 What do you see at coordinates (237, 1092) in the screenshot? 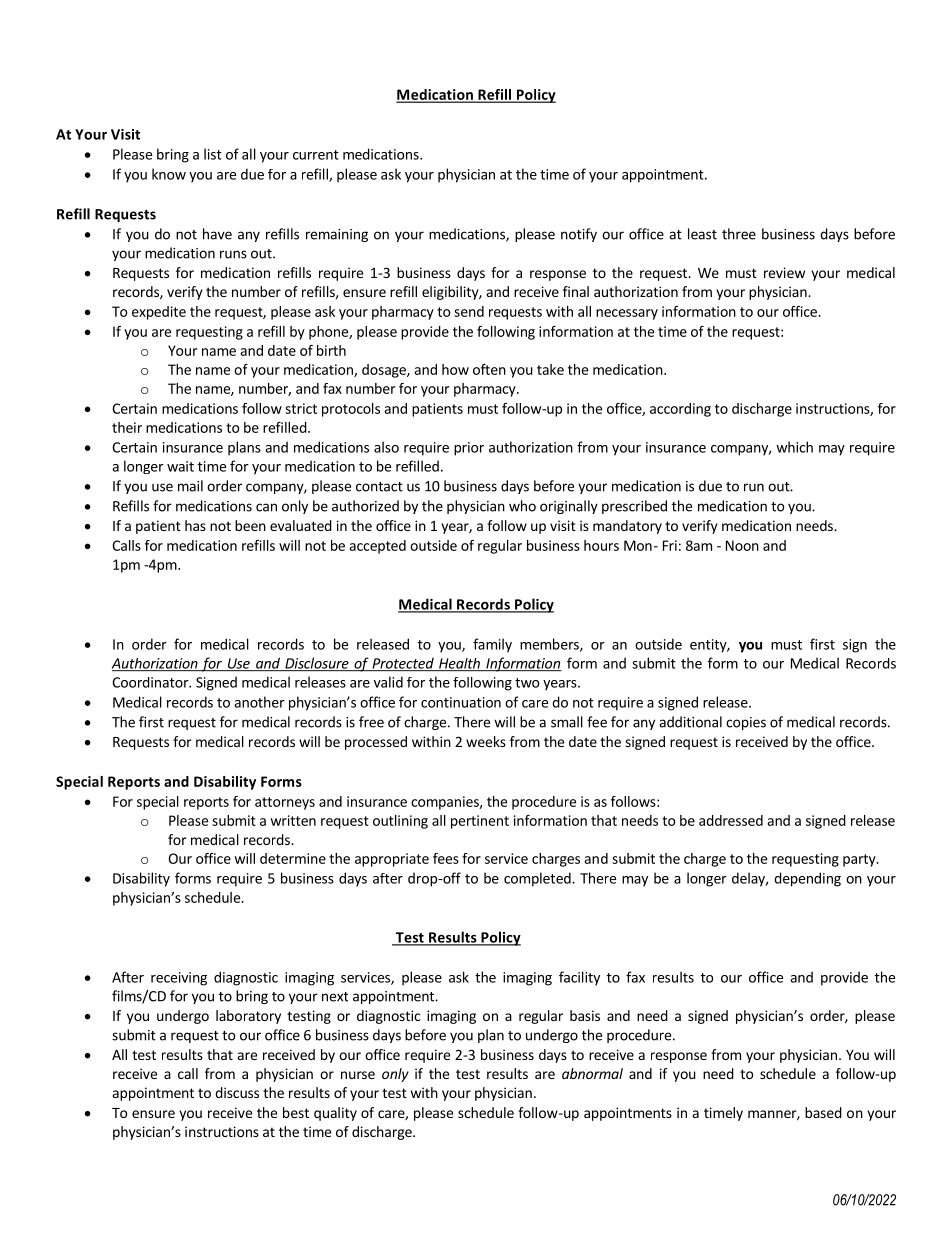
I see `discuss` at bounding box center [237, 1092].
